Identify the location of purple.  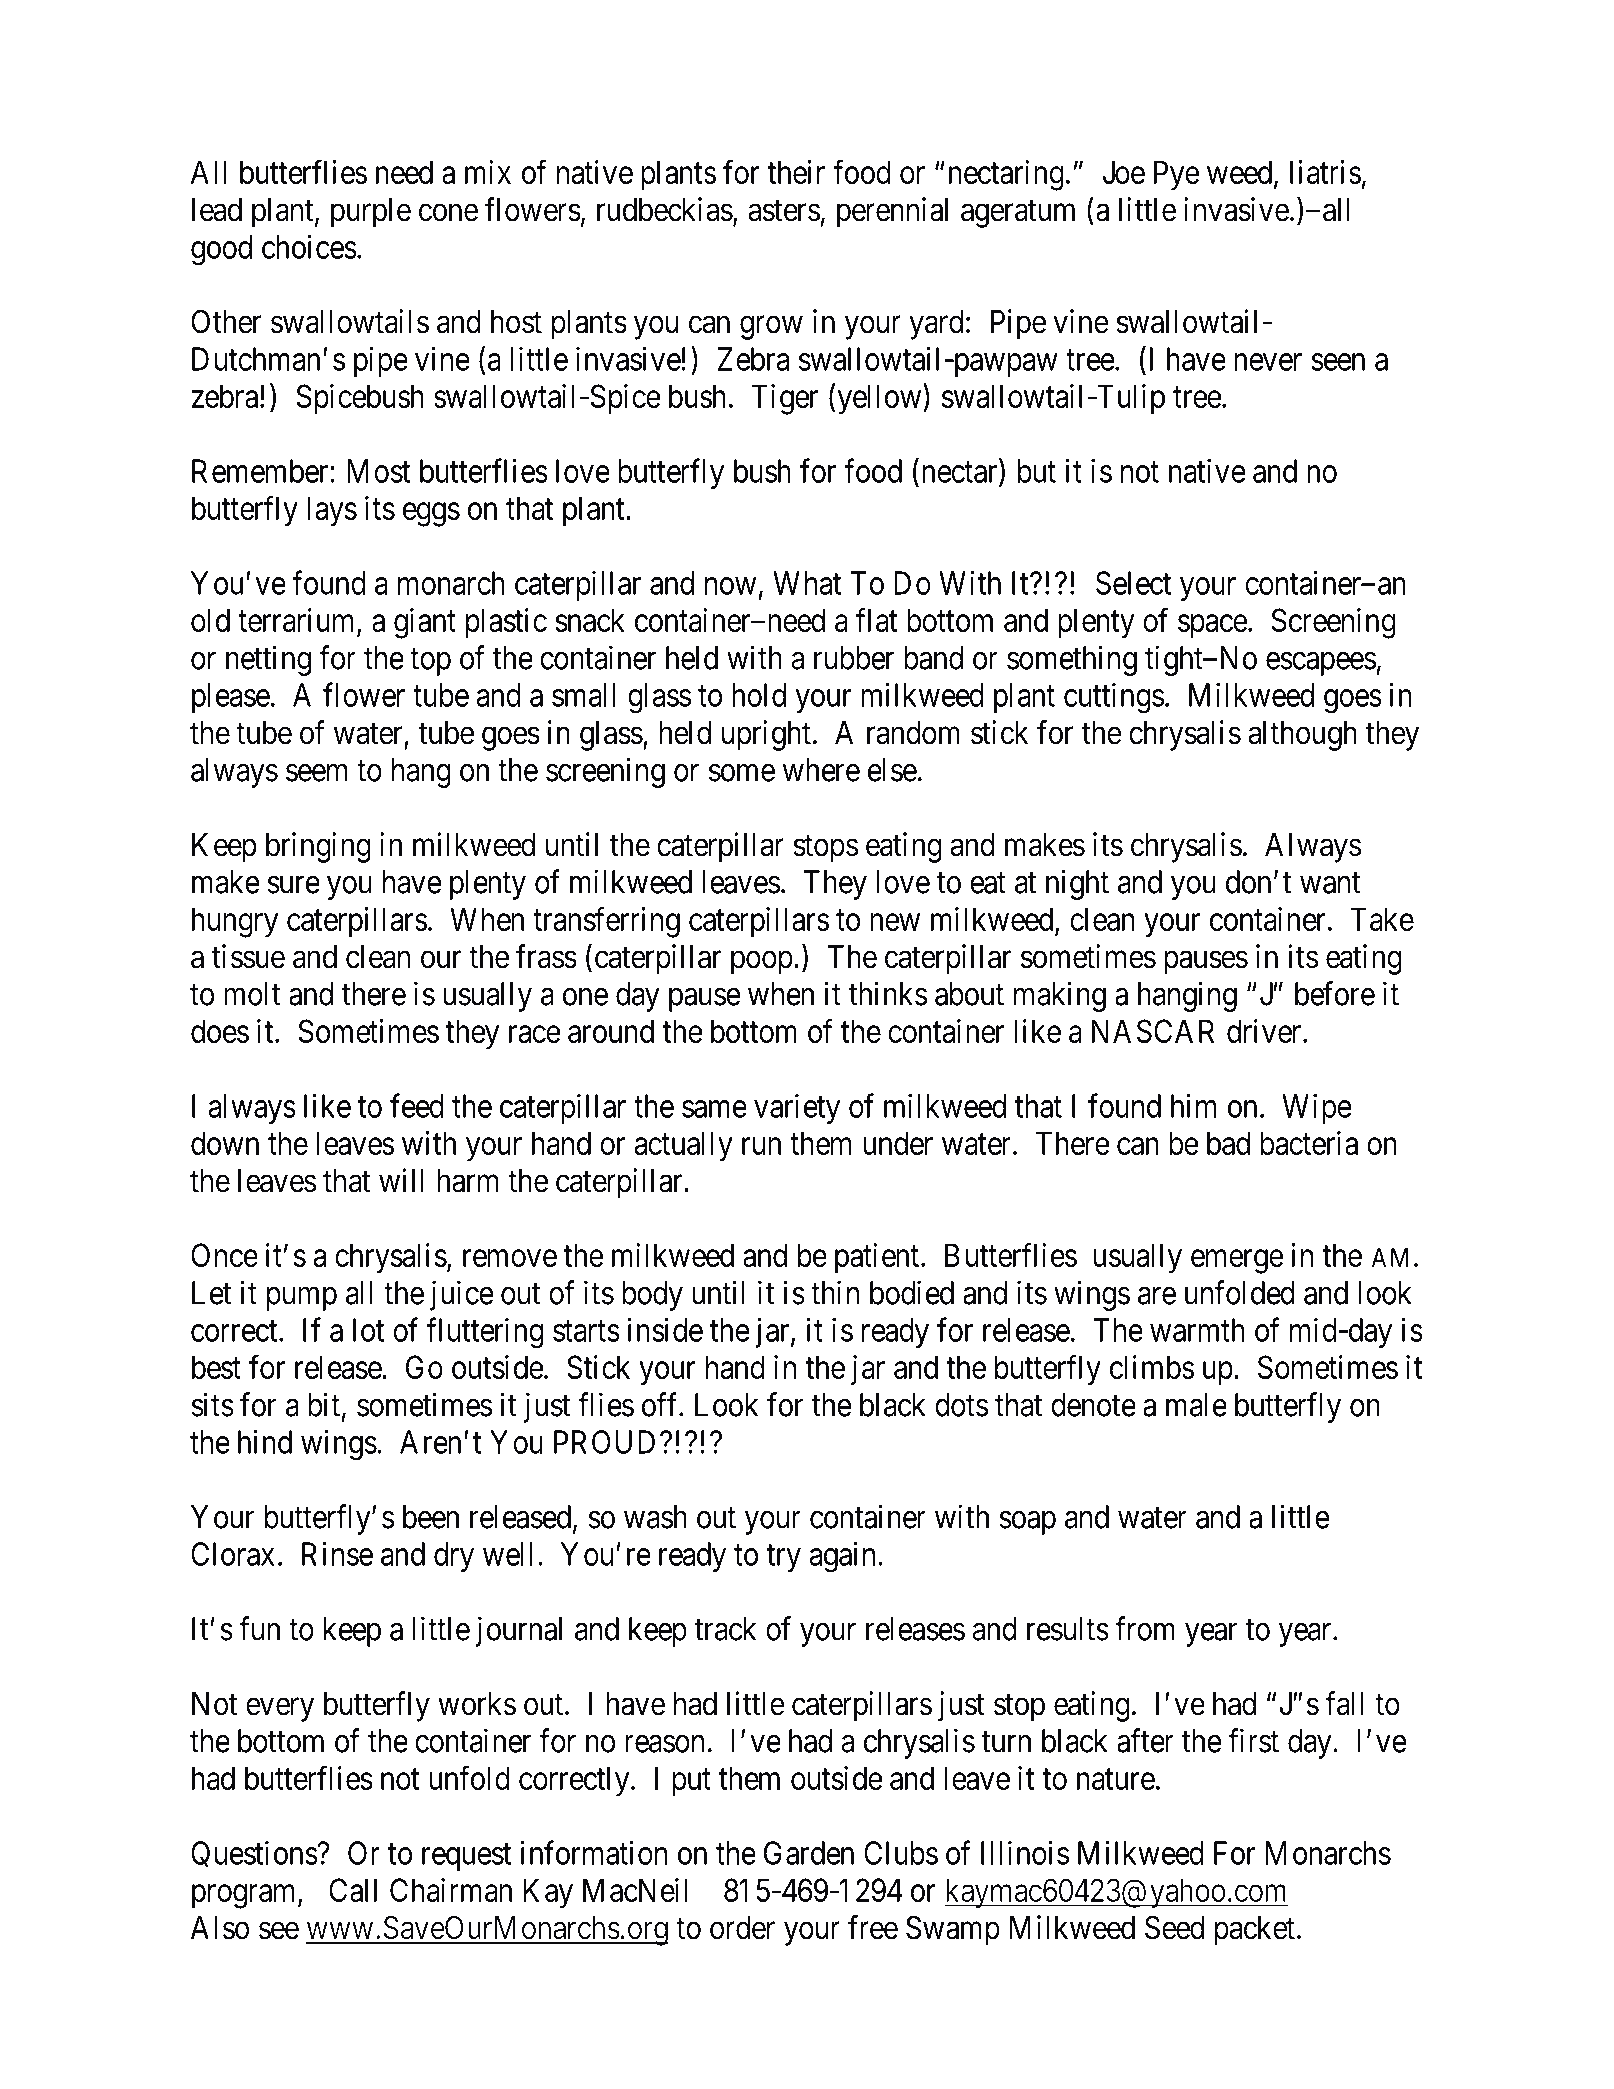
(371, 213).
